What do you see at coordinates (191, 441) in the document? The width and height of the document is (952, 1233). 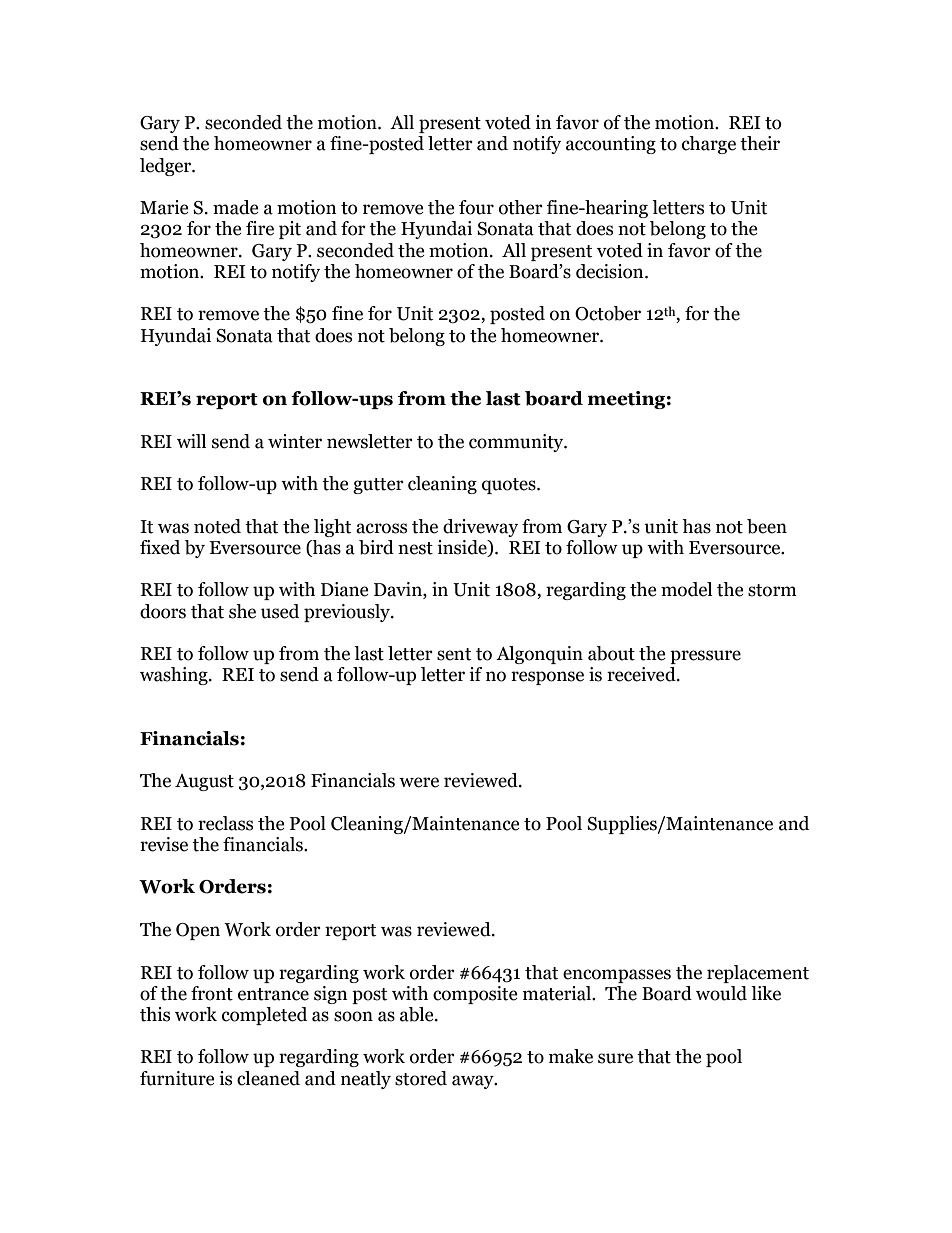 I see `will` at bounding box center [191, 441].
